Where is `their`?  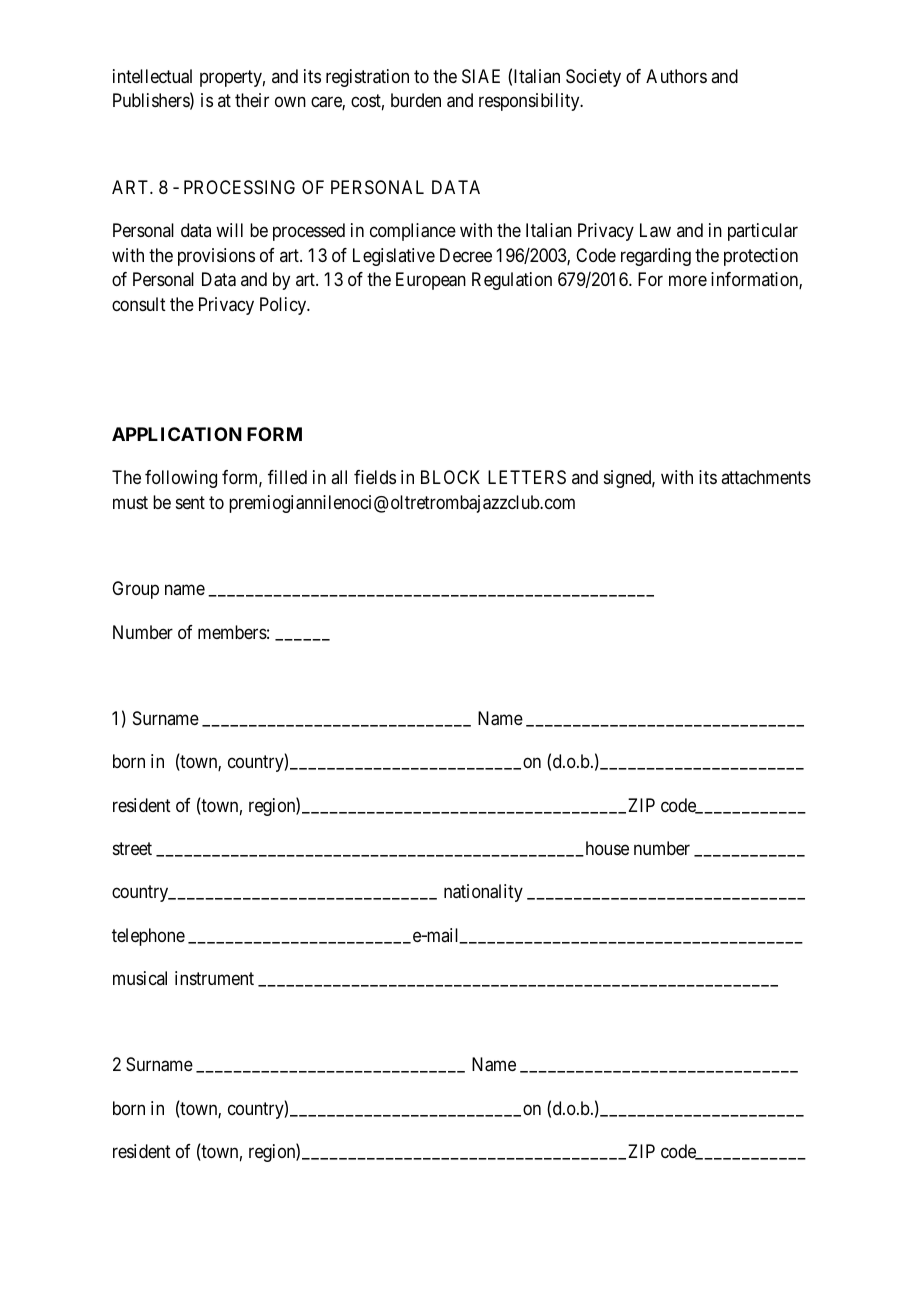 their is located at coordinates (252, 100).
